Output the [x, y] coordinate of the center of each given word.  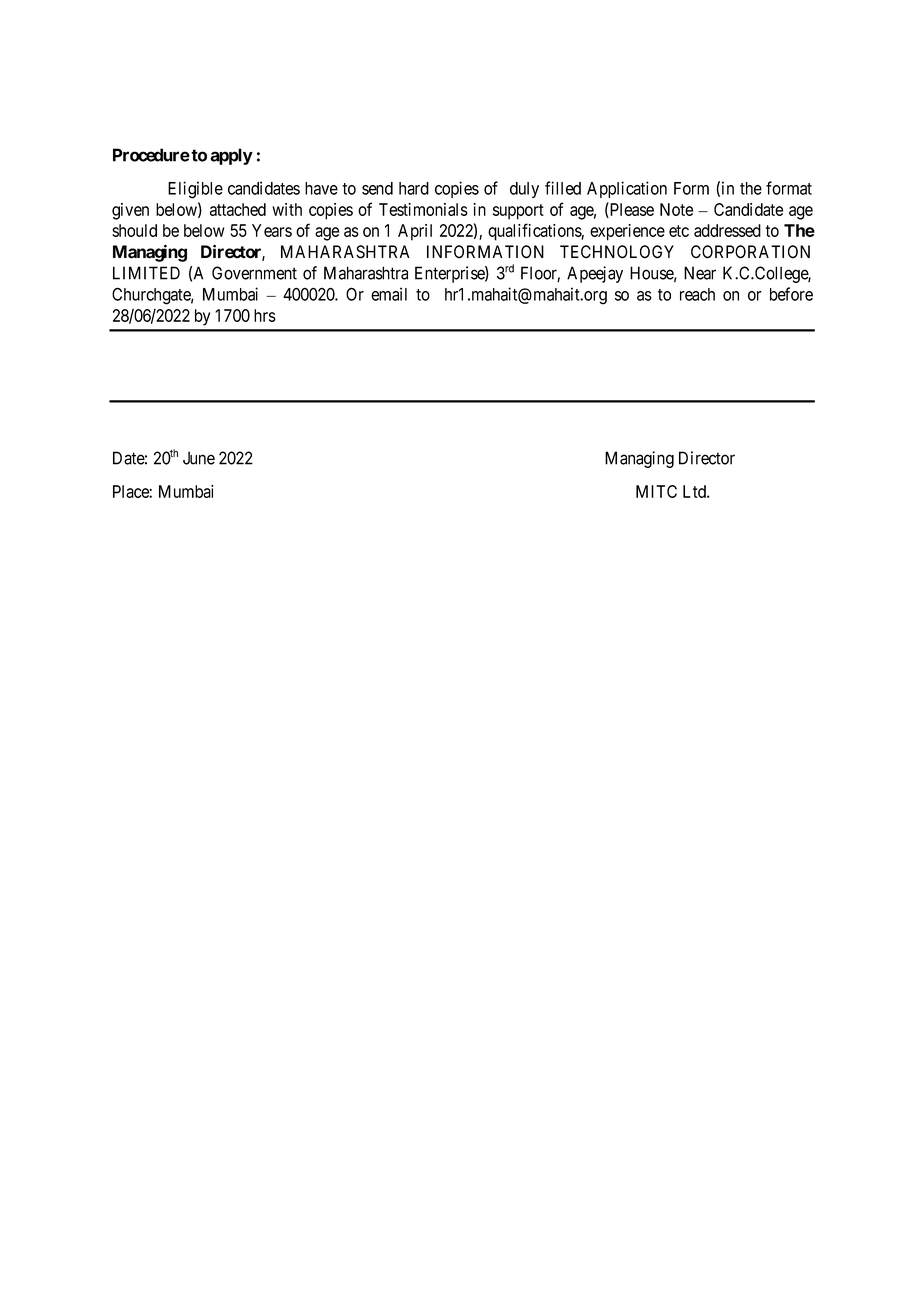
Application [627, 189]
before [791, 294]
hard [414, 188]
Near [700, 273]
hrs [265, 315]
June [199, 458]
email [389, 294]
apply [231, 156]
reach [697, 294]
